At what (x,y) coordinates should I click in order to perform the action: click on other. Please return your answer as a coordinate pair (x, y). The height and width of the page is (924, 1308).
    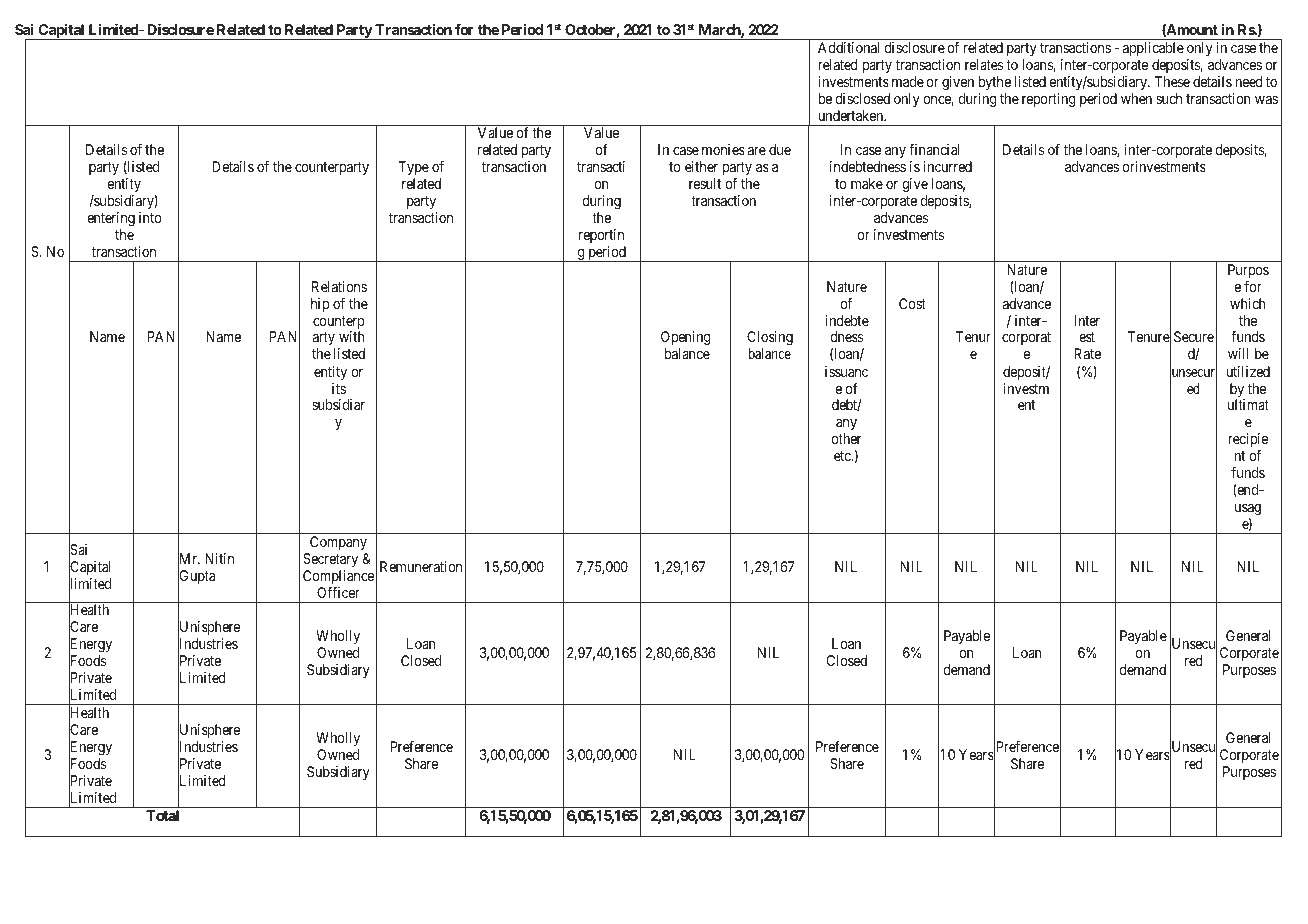
    Looking at the image, I should click on (846, 438).
